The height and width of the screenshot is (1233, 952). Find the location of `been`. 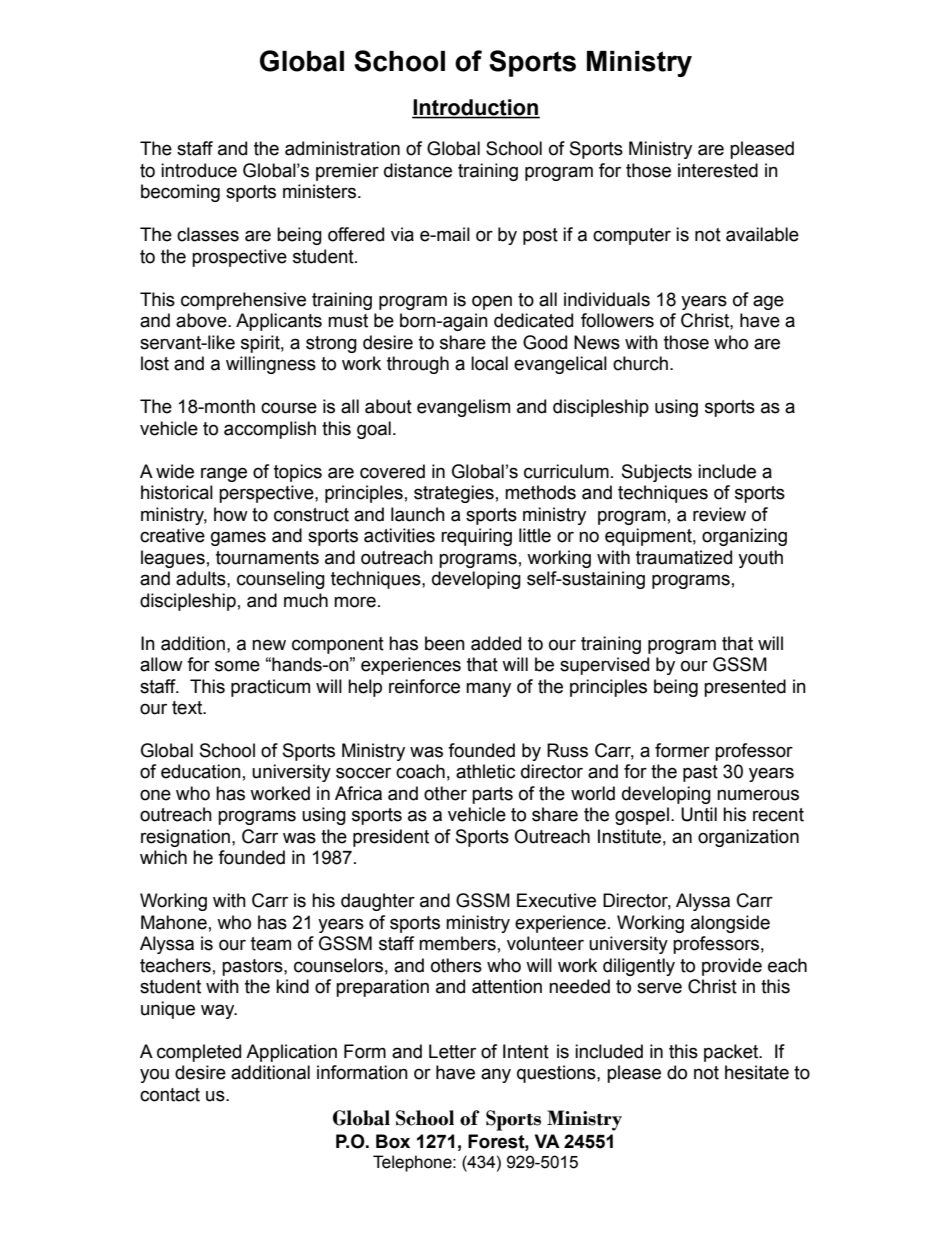

been is located at coordinates (445, 643).
